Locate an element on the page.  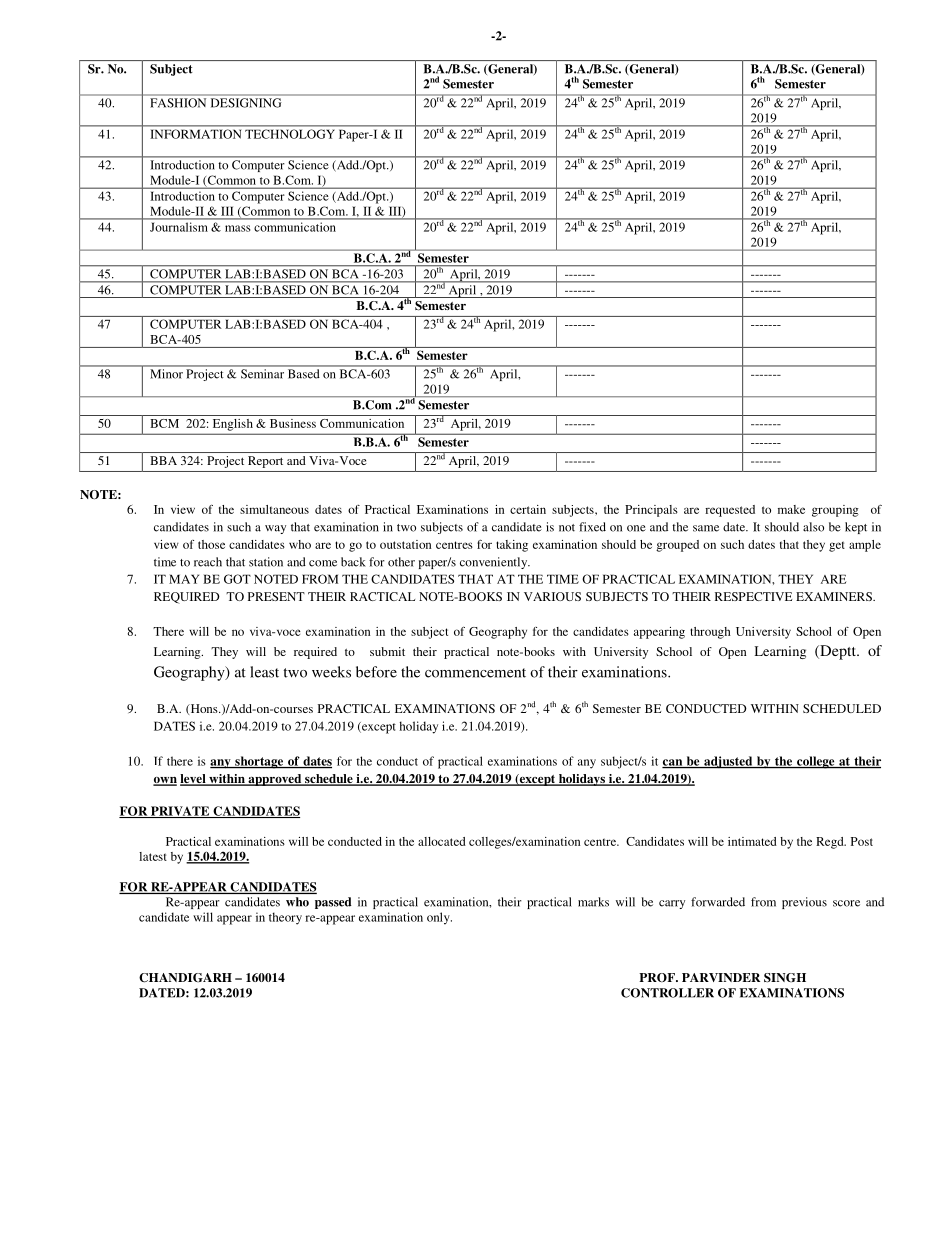
only is located at coordinates (439, 918).
